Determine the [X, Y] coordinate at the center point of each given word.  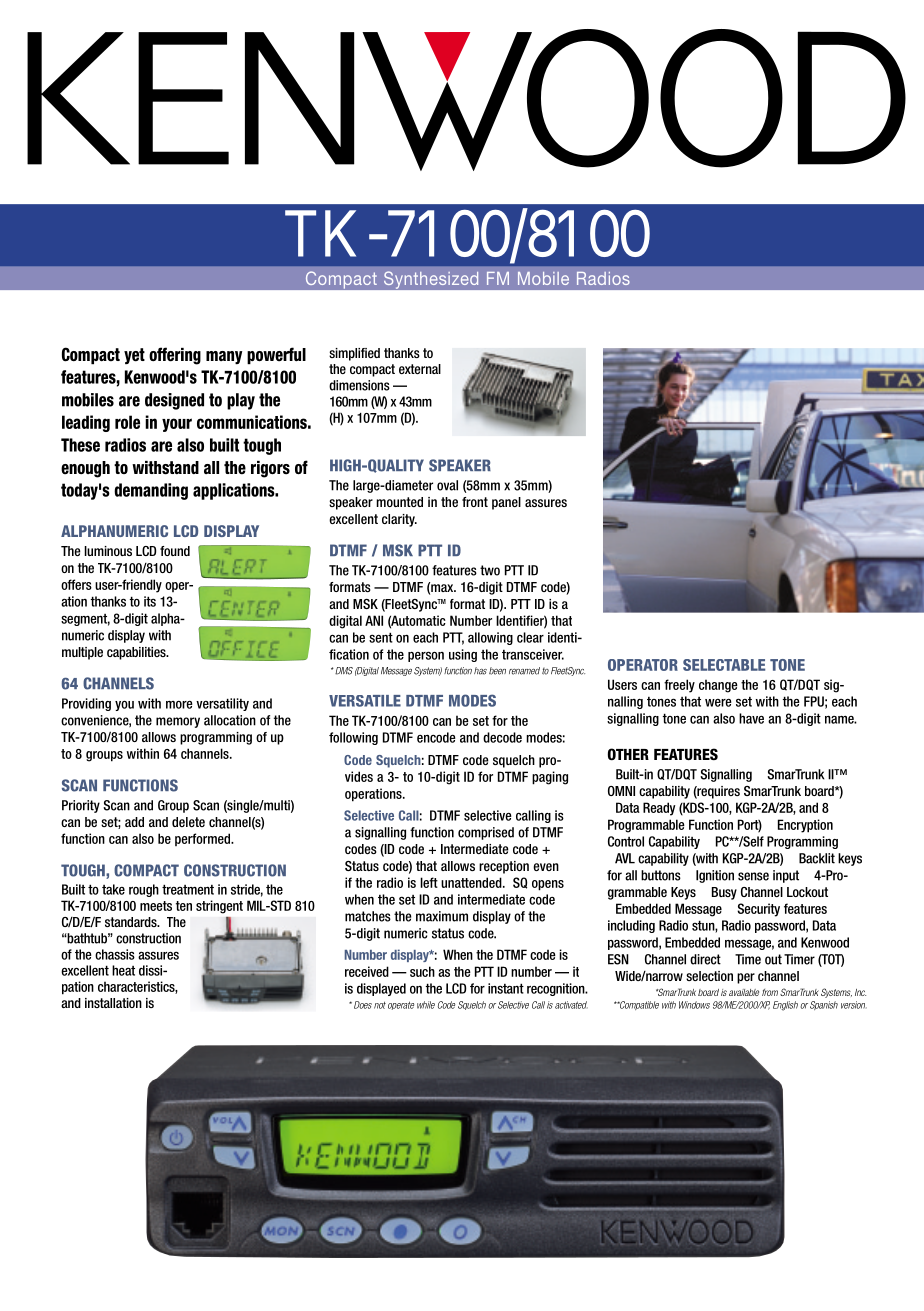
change [718, 686]
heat [123, 970]
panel [506, 503]
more [179, 705]
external [420, 369]
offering [175, 356]
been [497, 671]
